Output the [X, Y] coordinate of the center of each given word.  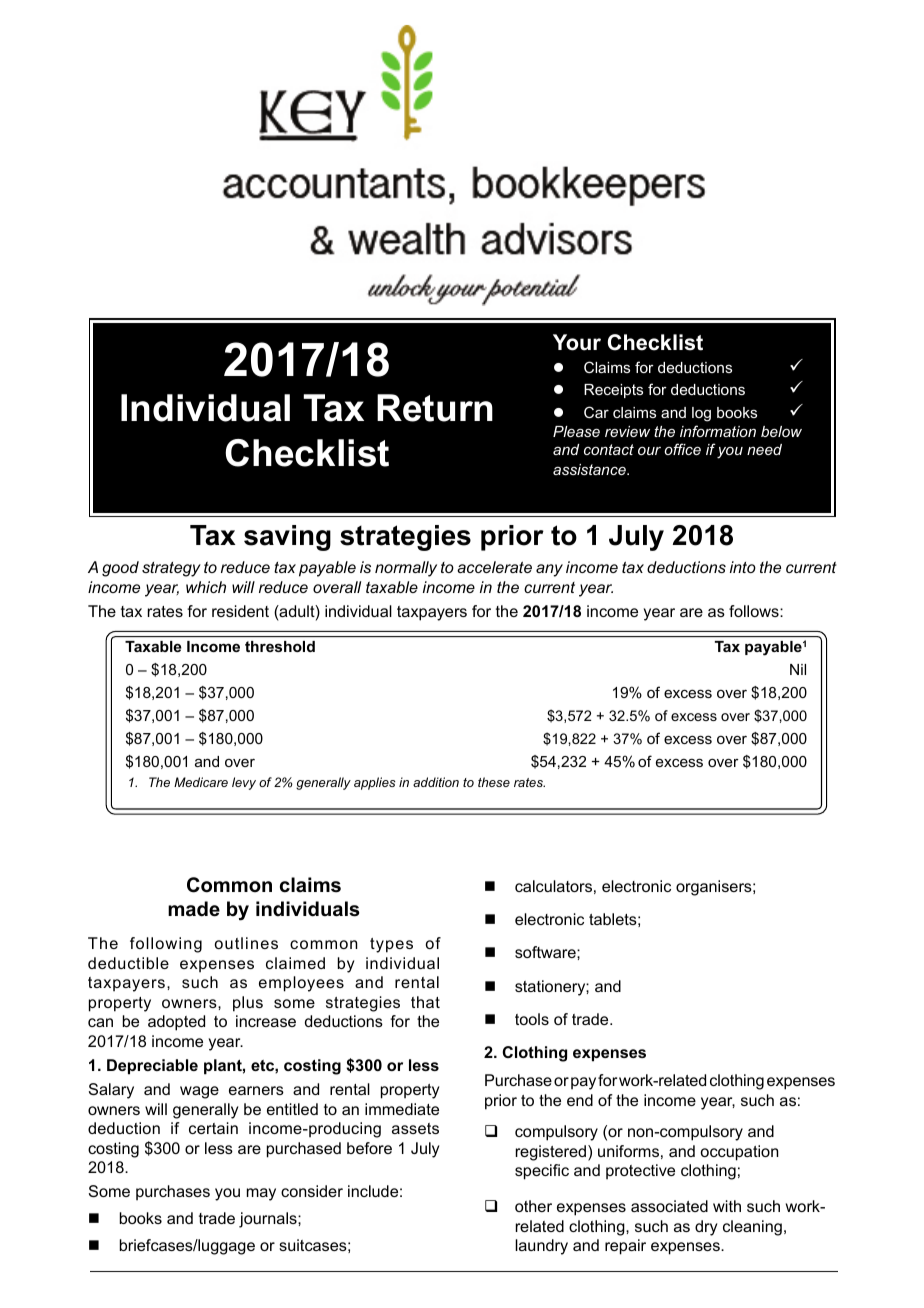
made [194, 909]
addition [436, 782]
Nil [798, 669]
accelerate [494, 567]
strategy [171, 569]
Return [435, 408]
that [425, 1002]
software [546, 952]
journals [269, 1220]
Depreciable [152, 1067]
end [580, 1100]
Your [577, 342]
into [743, 567]
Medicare [201, 782]
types [391, 945]
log [701, 414]
